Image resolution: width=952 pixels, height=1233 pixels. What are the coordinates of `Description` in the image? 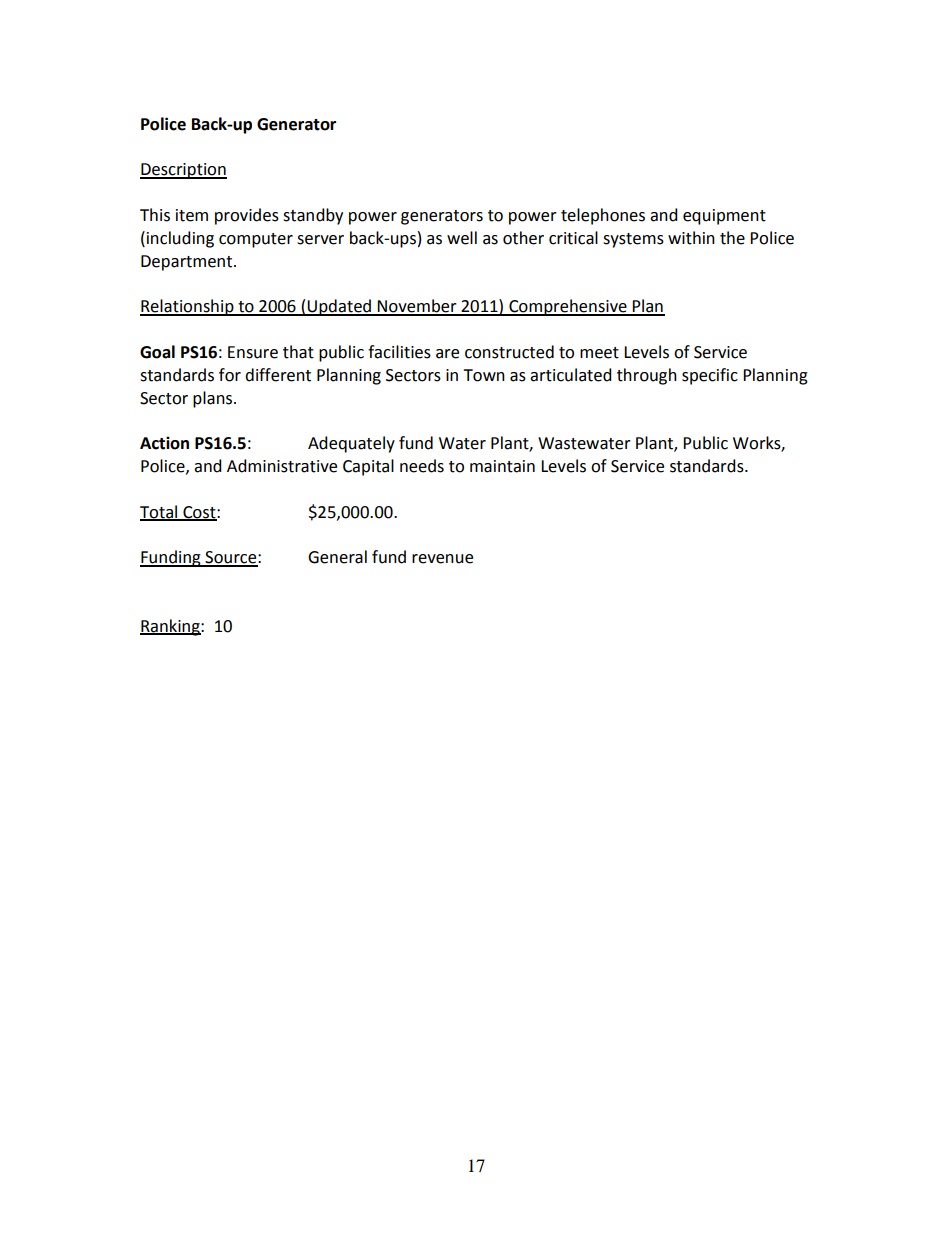 It's located at (183, 171).
